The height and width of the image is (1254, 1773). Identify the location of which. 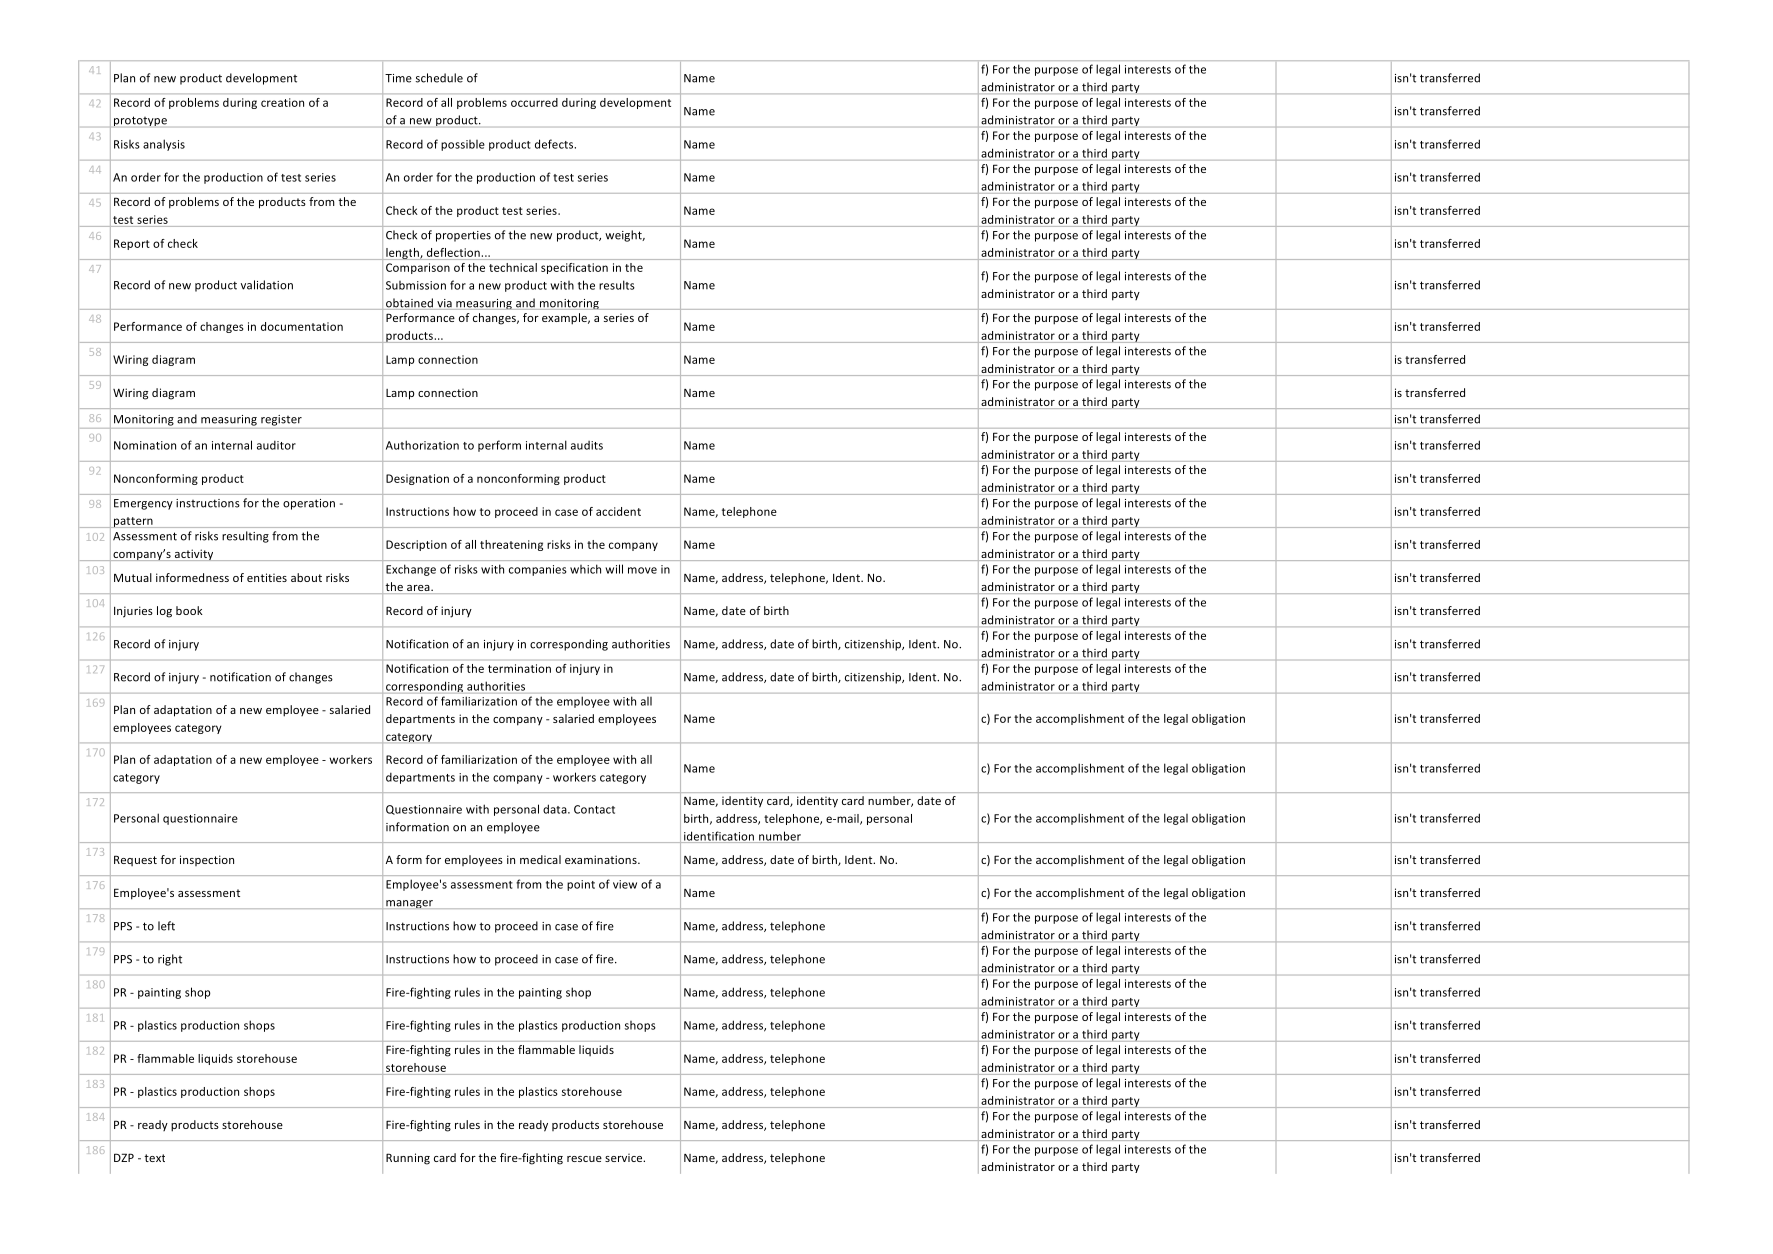
(585, 569).
